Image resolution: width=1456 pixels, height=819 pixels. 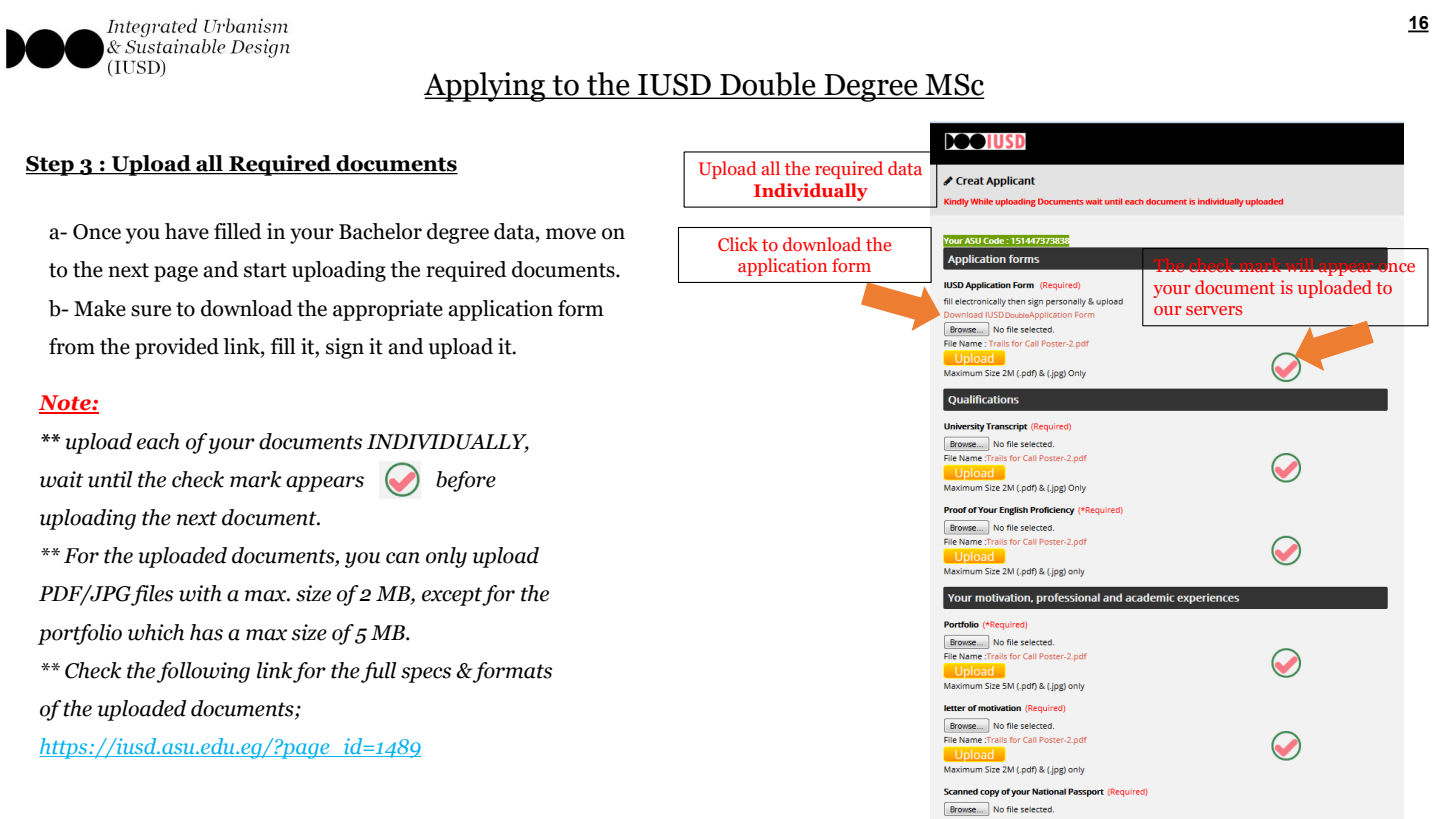 What do you see at coordinates (177, 348) in the screenshot?
I see `provided` at bounding box center [177, 348].
